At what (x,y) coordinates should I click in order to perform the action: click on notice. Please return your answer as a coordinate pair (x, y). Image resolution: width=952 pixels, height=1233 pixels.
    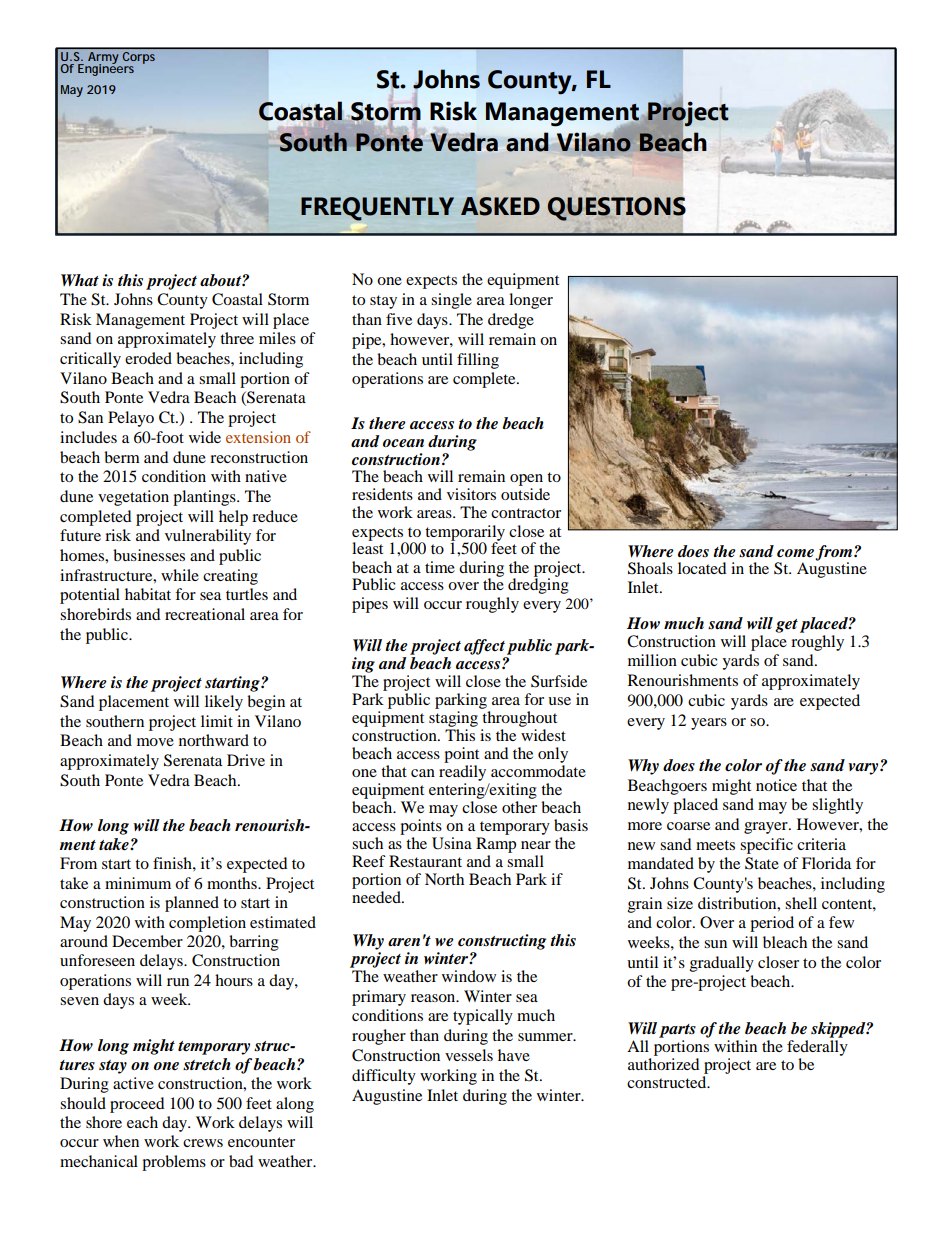
    Looking at the image, I should click on (776, 785).
